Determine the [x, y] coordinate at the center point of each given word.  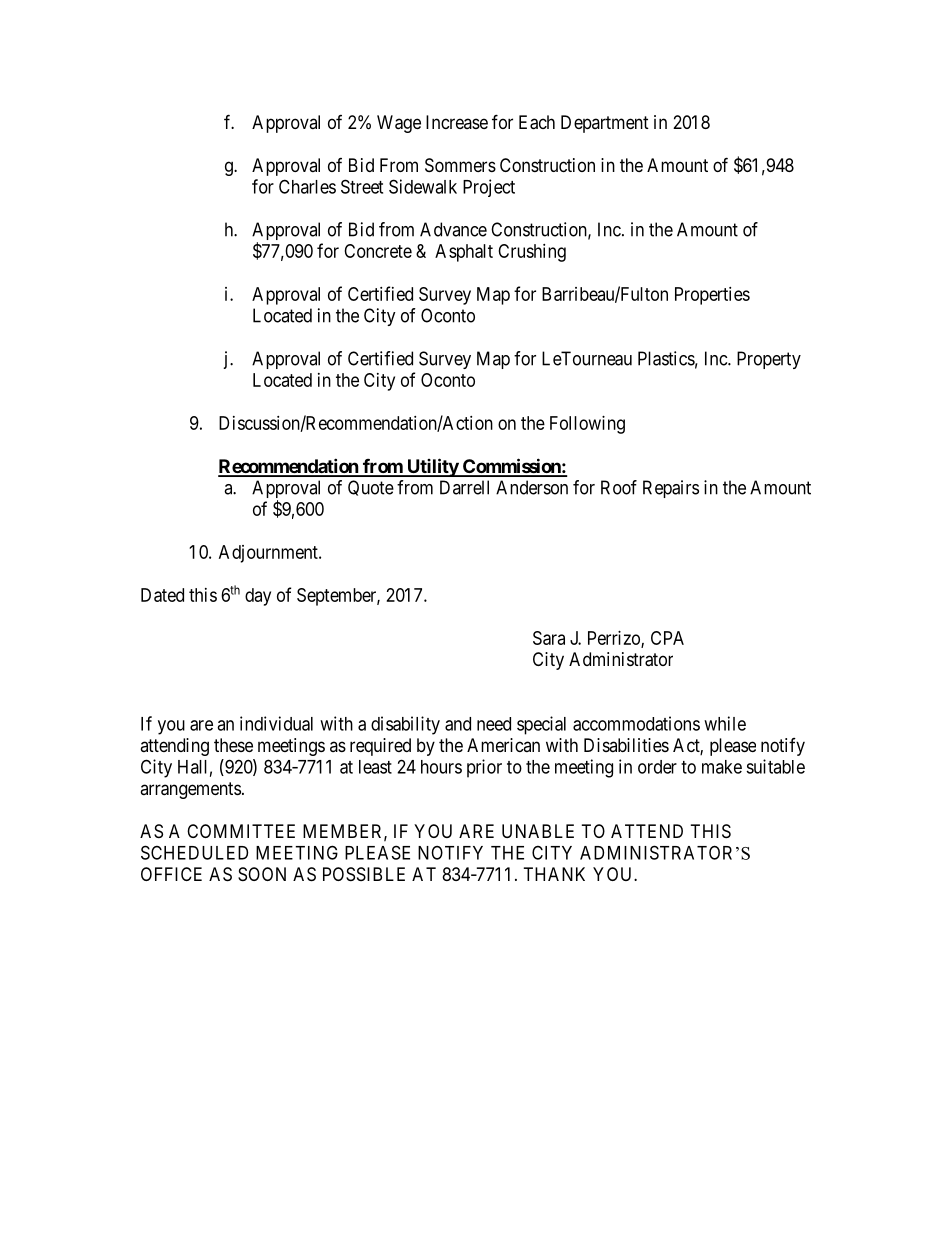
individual [276, 723]
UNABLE [538, 831]
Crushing [532, 253]
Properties [712, 296]
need [494, 724]
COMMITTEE [241, 831]
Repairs [671, 489]
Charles [307, 186]
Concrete [378, 251]
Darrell [464, 487]
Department [605, 124]
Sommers [460, 165]
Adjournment [269, 554]
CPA [667, 638]
